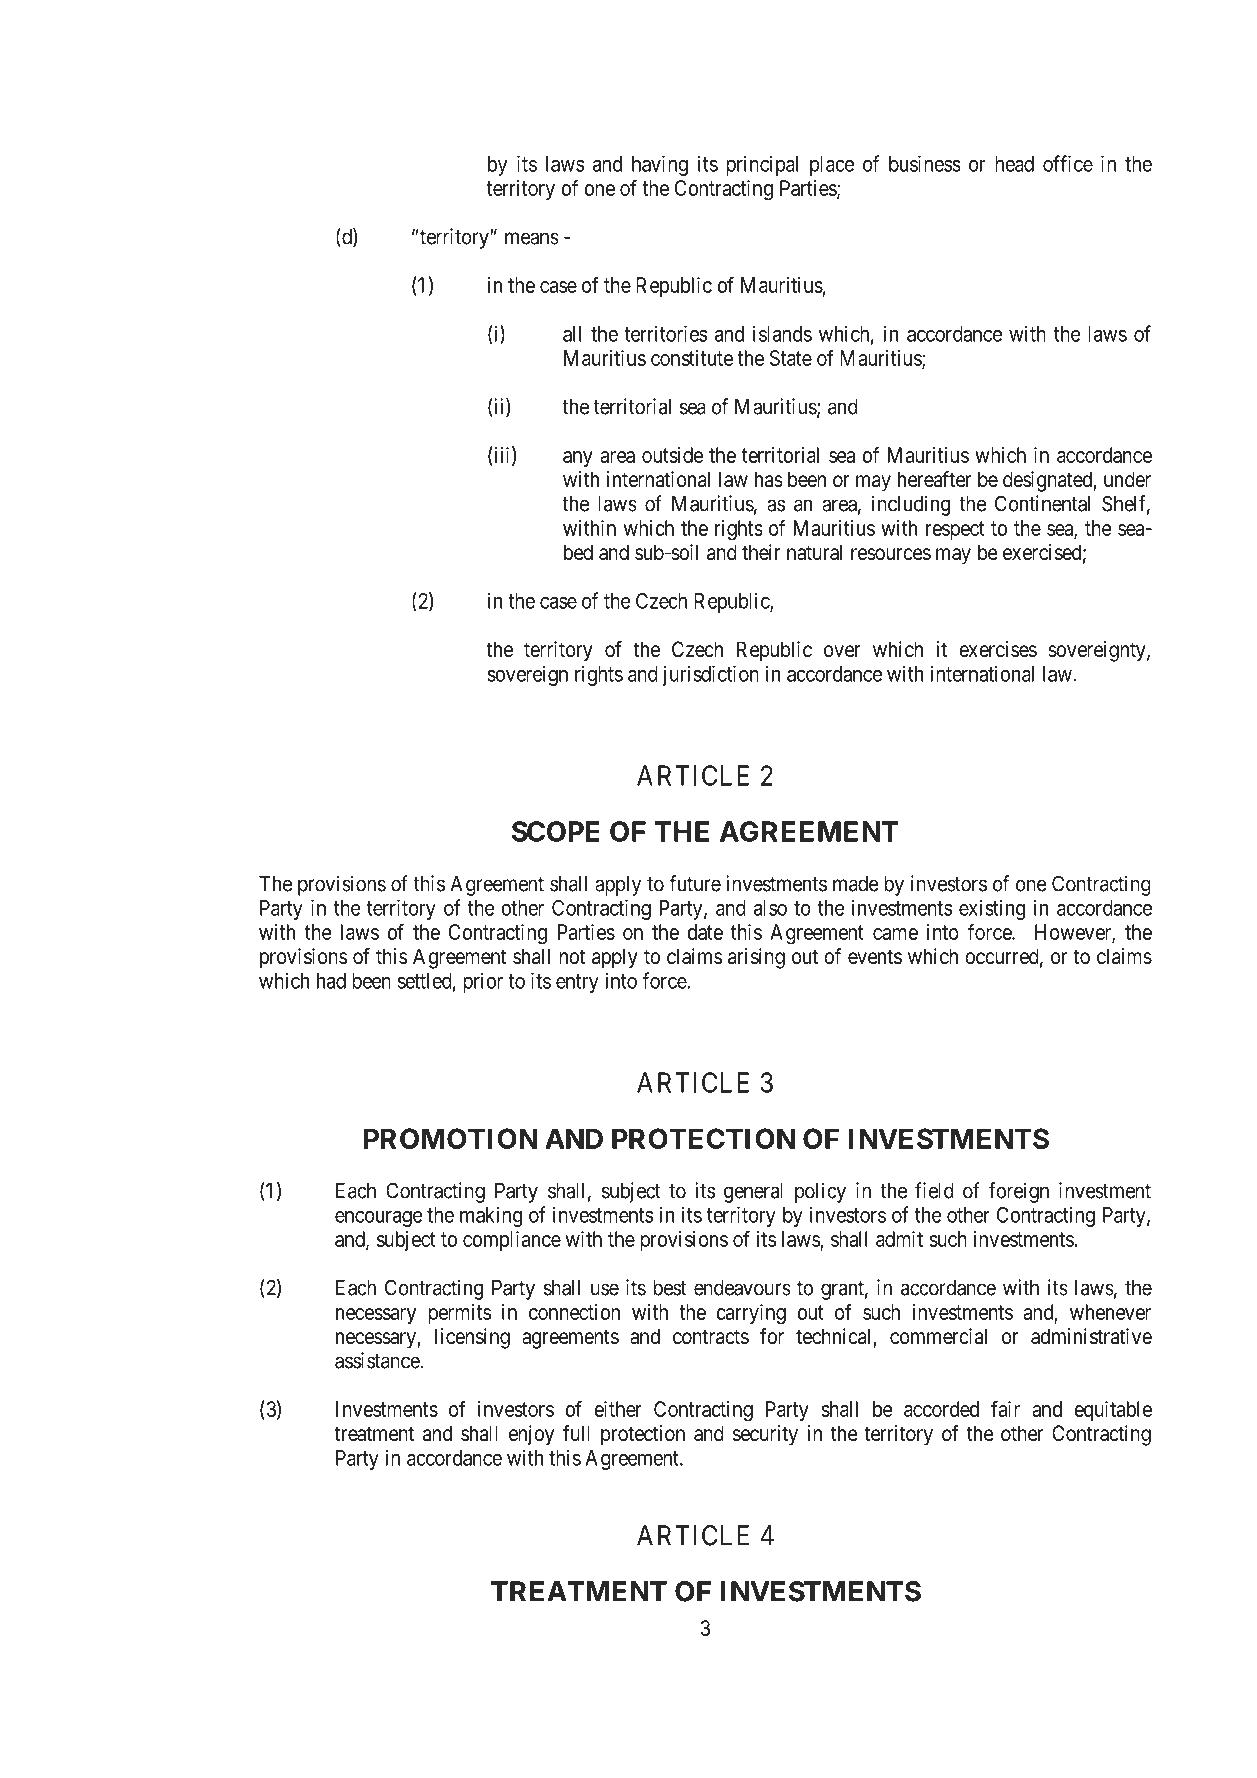 Image resolution: width=1257 pixels, height=1778 pixels. I want to click on means, so click(532, 238).
